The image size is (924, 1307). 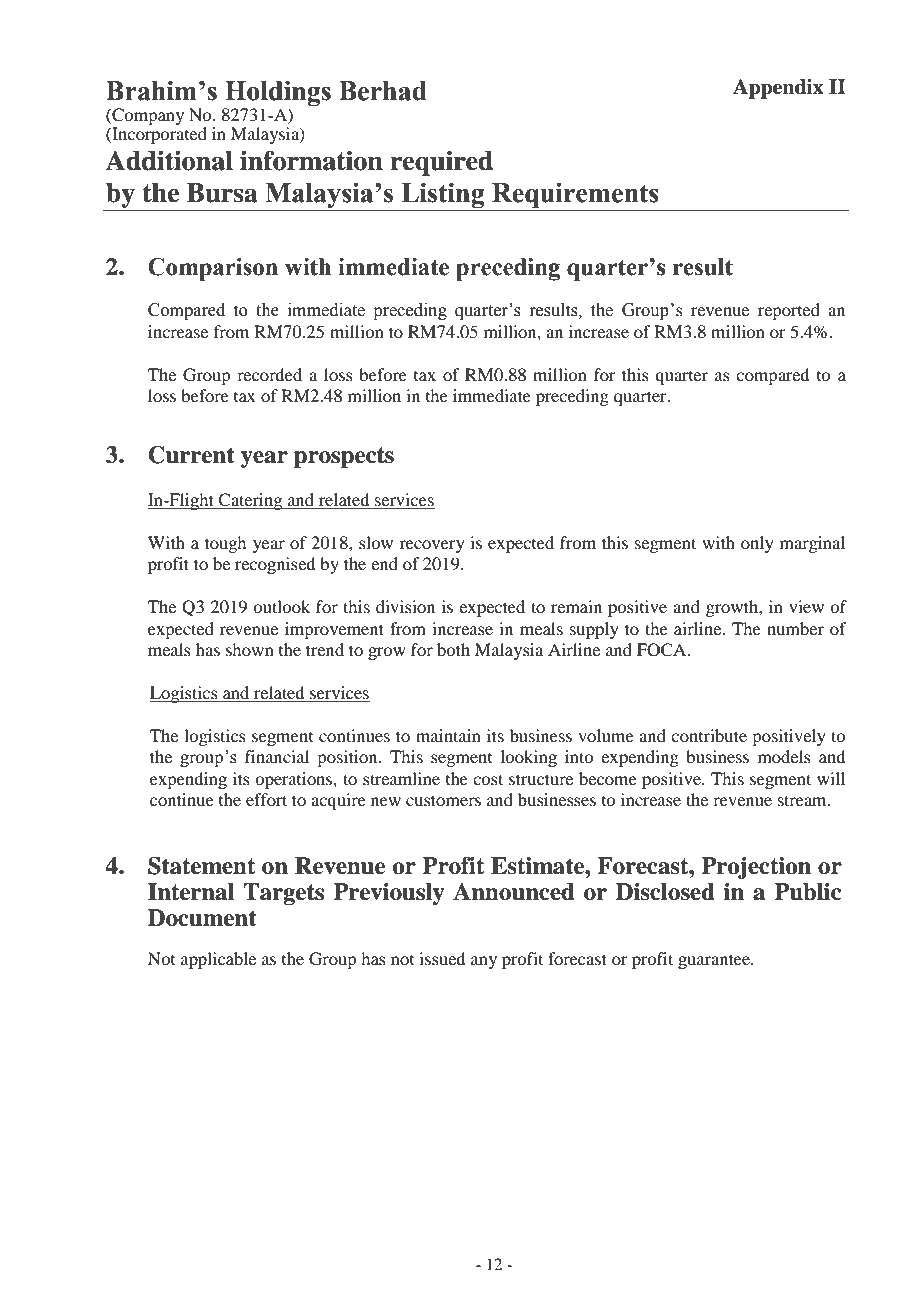 I want to click on Document, so click(x=202, y=918).
